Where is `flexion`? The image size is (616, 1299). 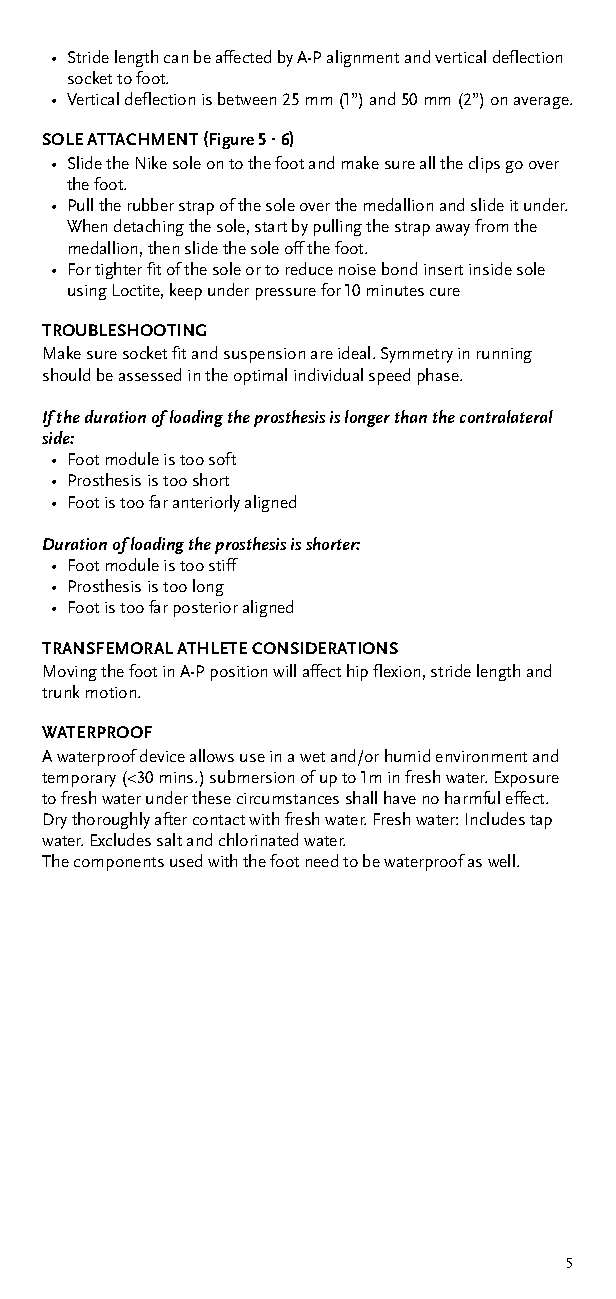
flexion is located at coordinates (396, 670).
